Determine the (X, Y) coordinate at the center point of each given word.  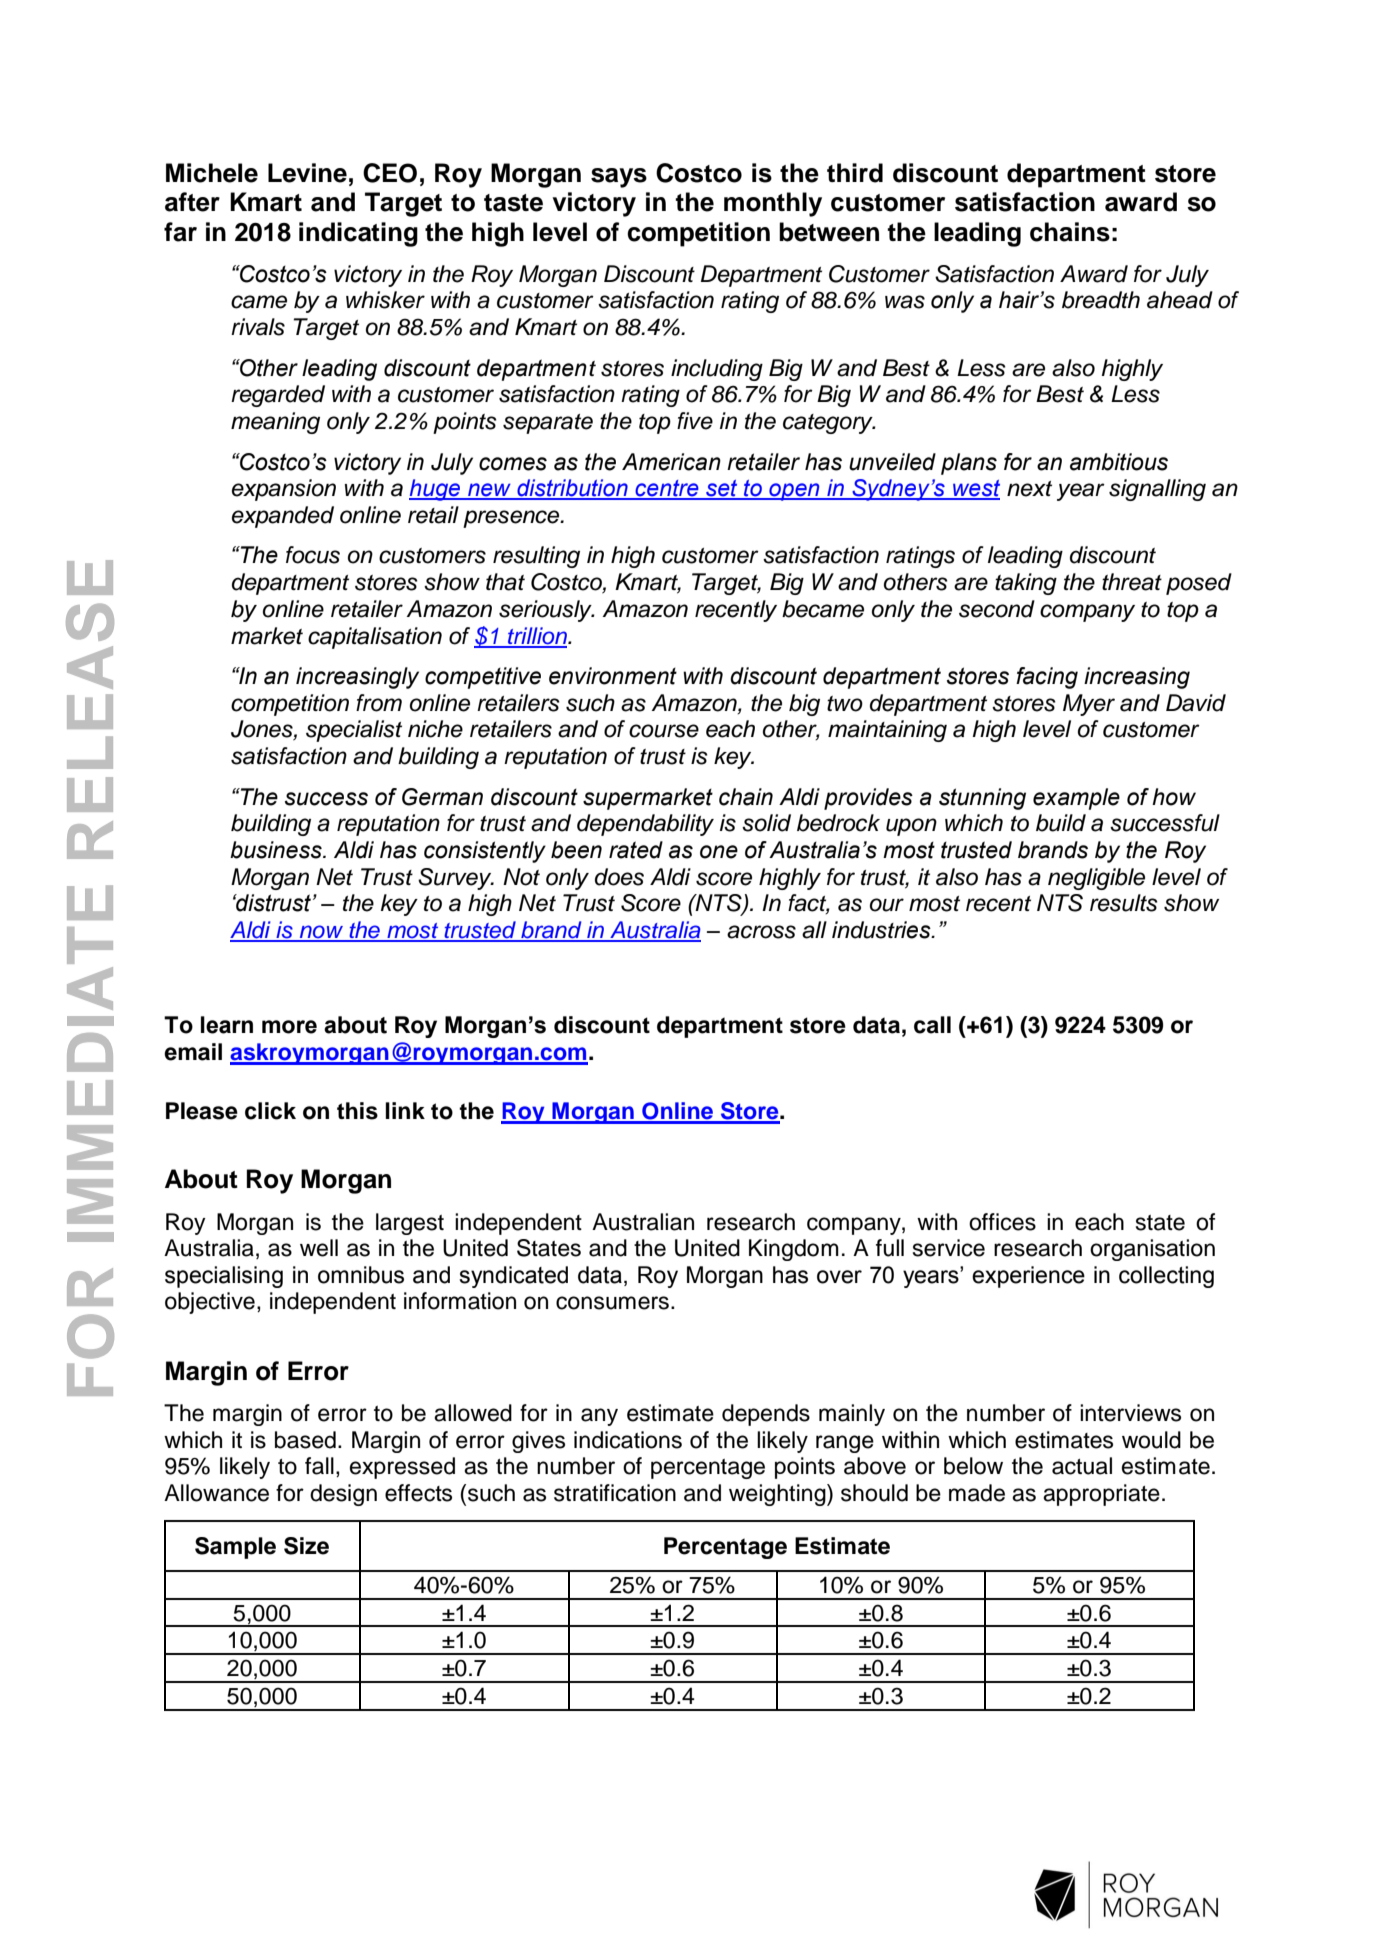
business (277, 850)
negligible (1096, 879)
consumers (612, 1303)
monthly (773, 204)
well (319, 1248)
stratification (615, 1493)
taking (1026, 584)
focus (313, 555)
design (343, 1495)
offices (1002, 1222)
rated (636, 850)
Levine (307, 173)
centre (667, 489)
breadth (1101, 300)
